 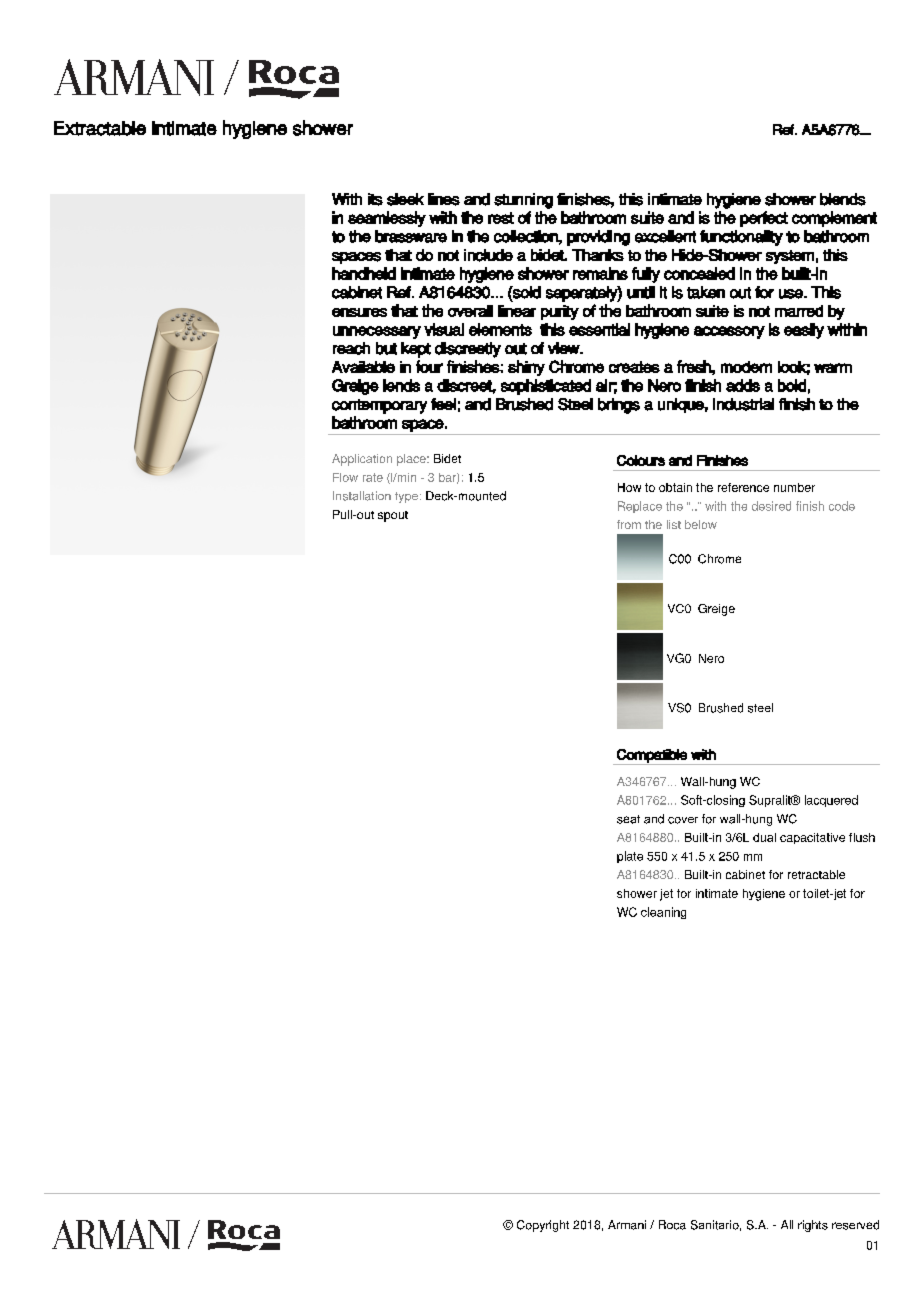 I want to click on reach, so click(x=351, y=348).
